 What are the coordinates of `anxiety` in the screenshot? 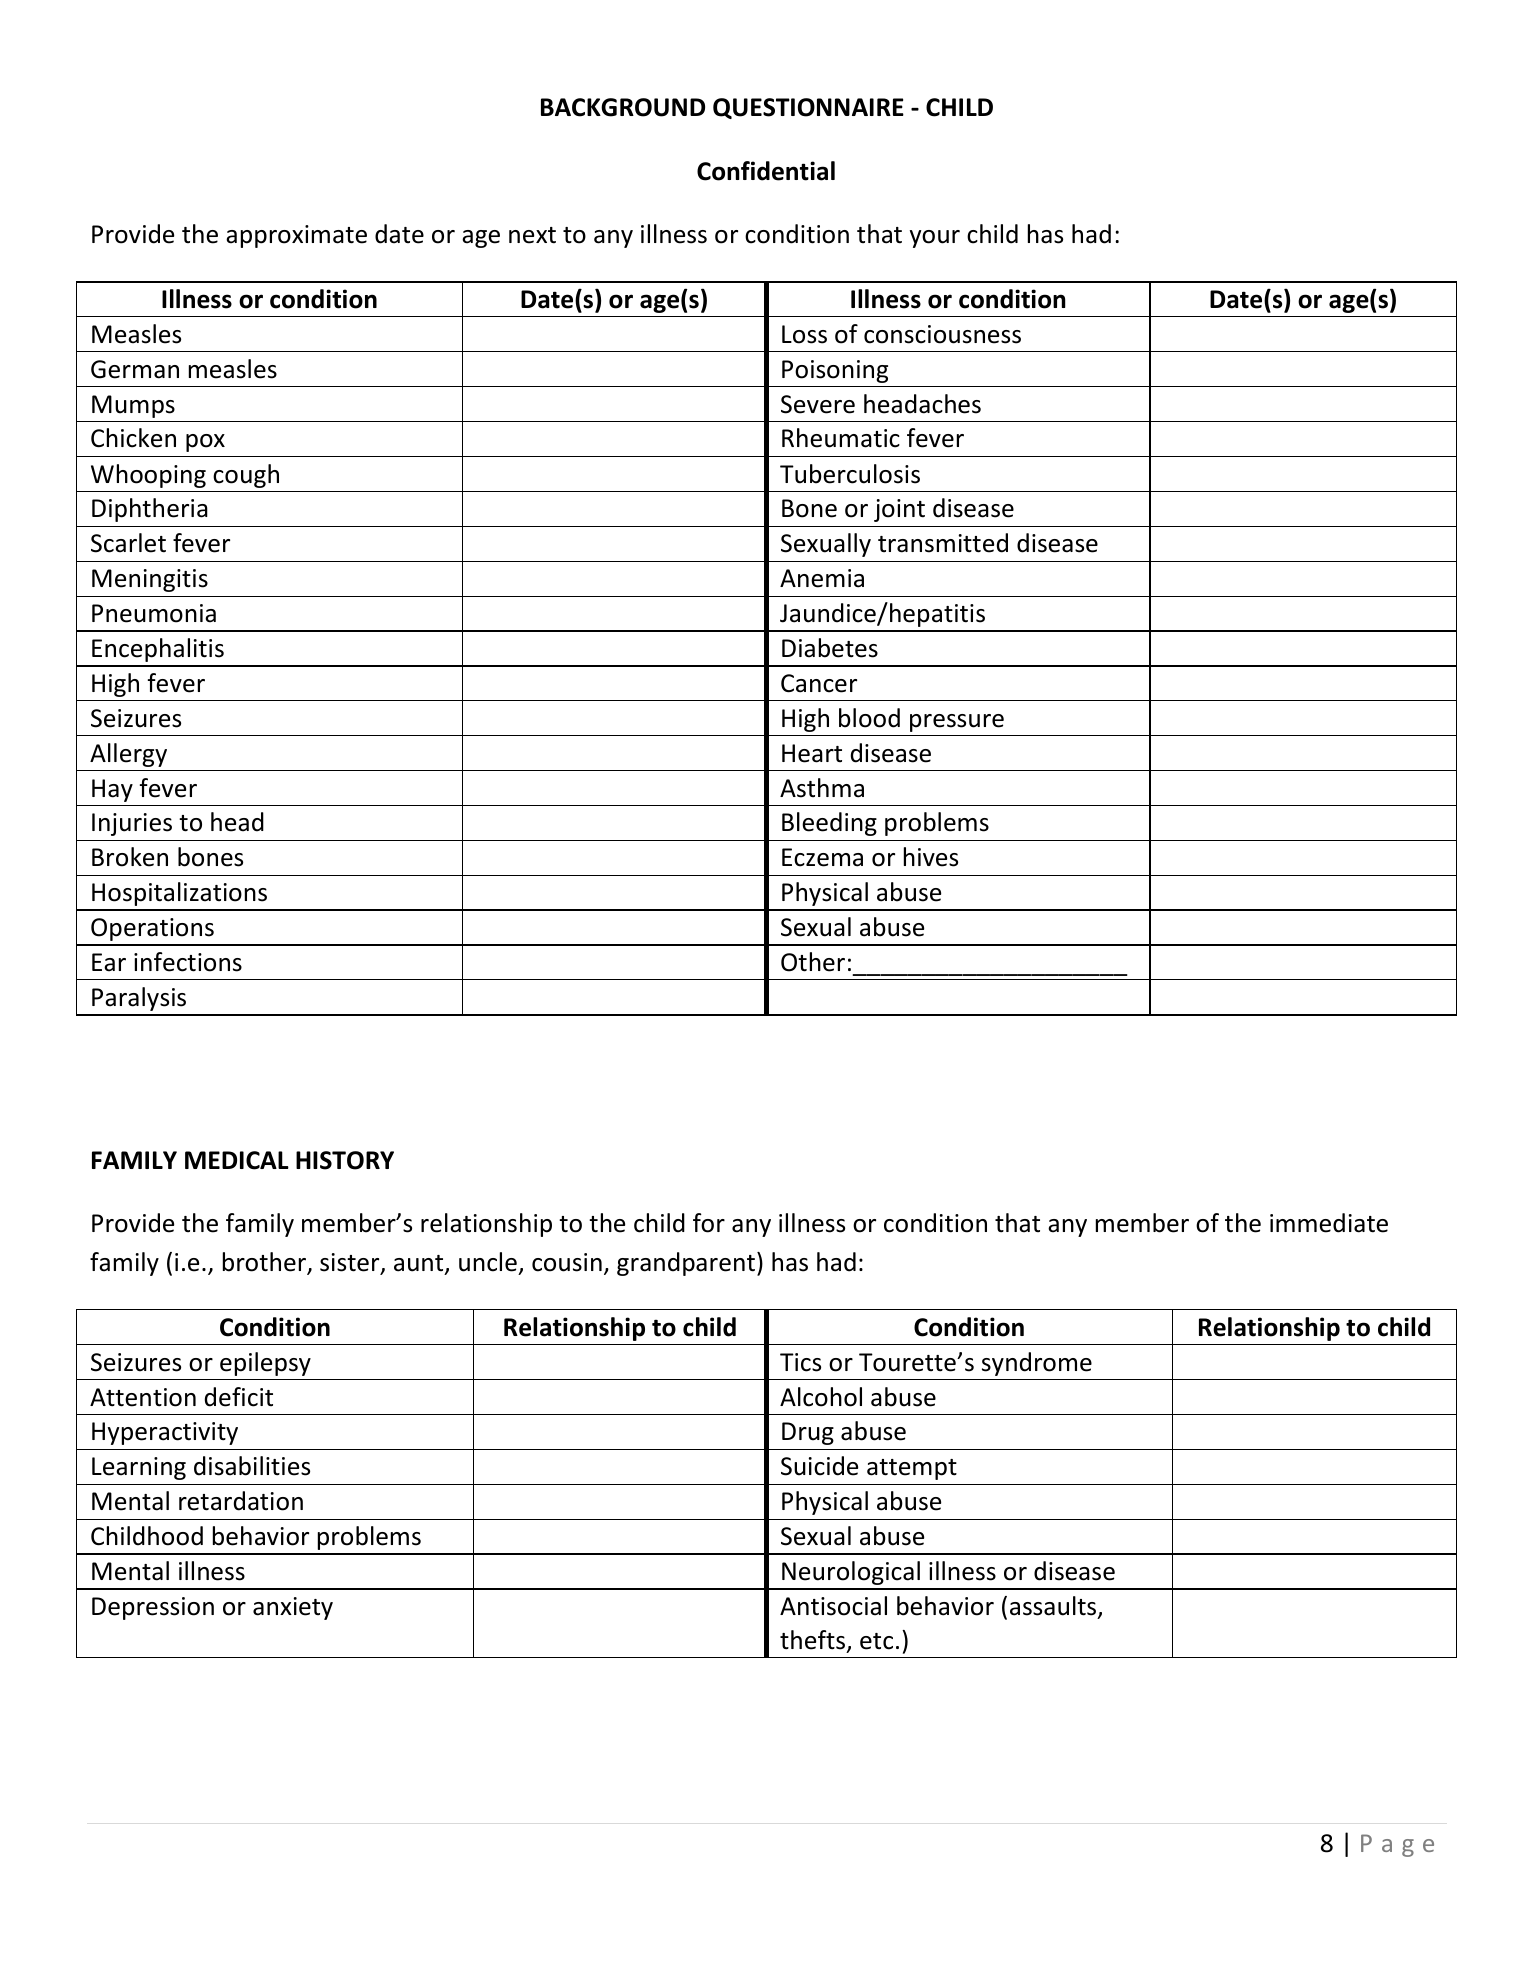 It's located at (293, 1608).
